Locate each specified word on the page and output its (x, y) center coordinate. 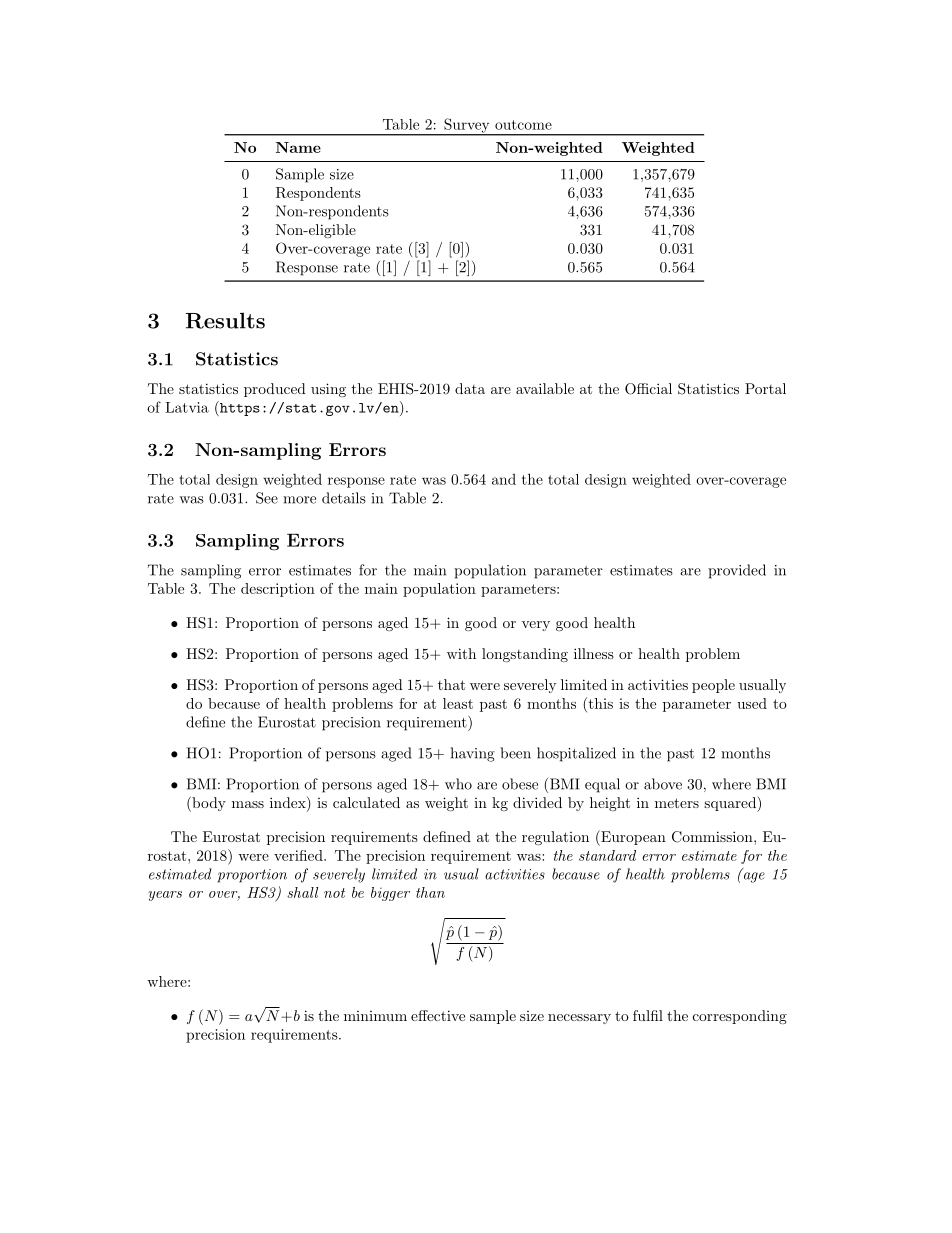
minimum (375, 1016)
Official (648, 389)
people (713, 686)
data (470, 388)
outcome (523, 125)
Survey (467, 126)
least (458, 703)
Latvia (187, 407)
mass (248, 804)
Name (298, 147)
